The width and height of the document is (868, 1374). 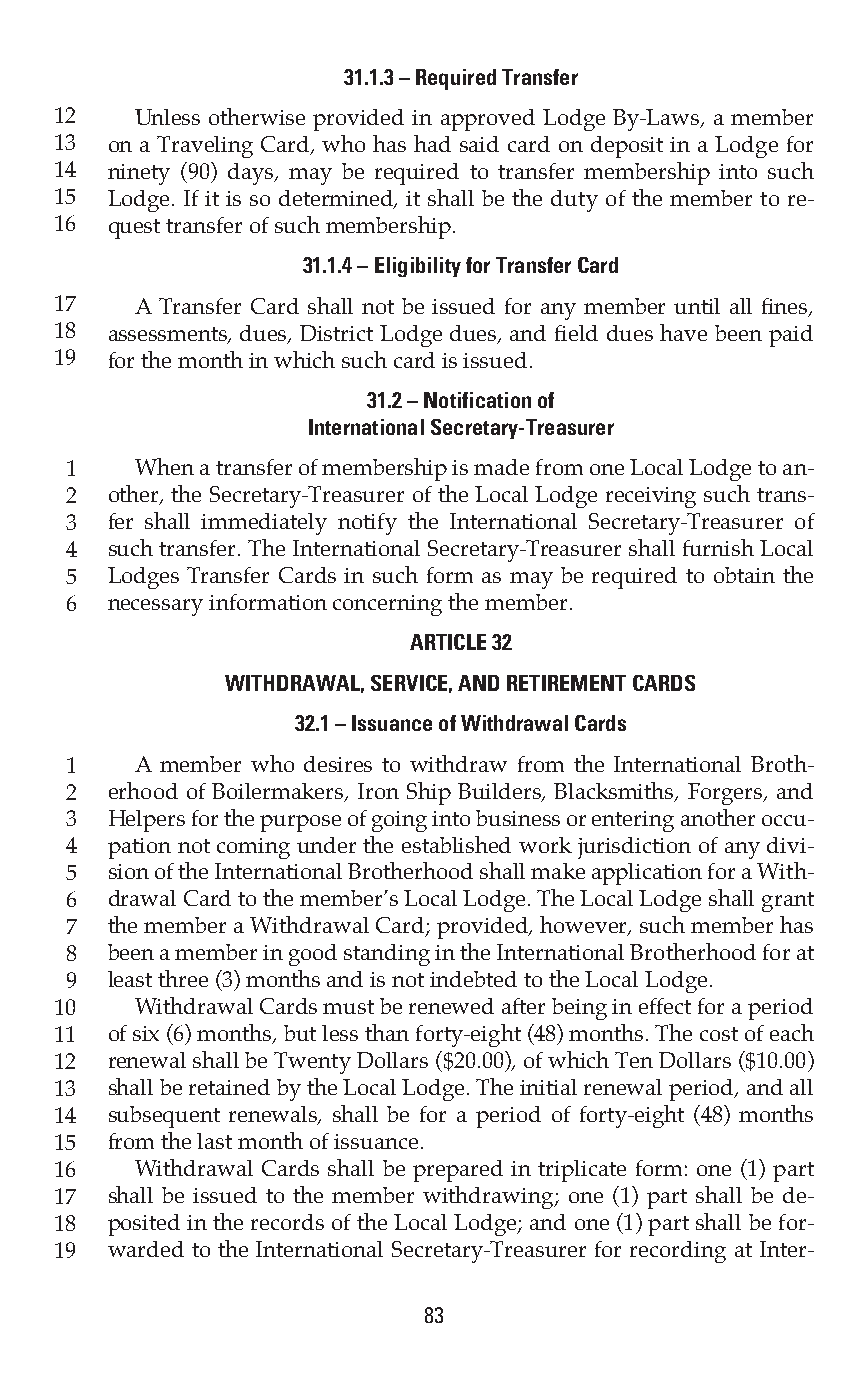 What do you see at coordinates (448, 642) in the document?
I see `ARTICLE` at bounding box center [448, 642].
